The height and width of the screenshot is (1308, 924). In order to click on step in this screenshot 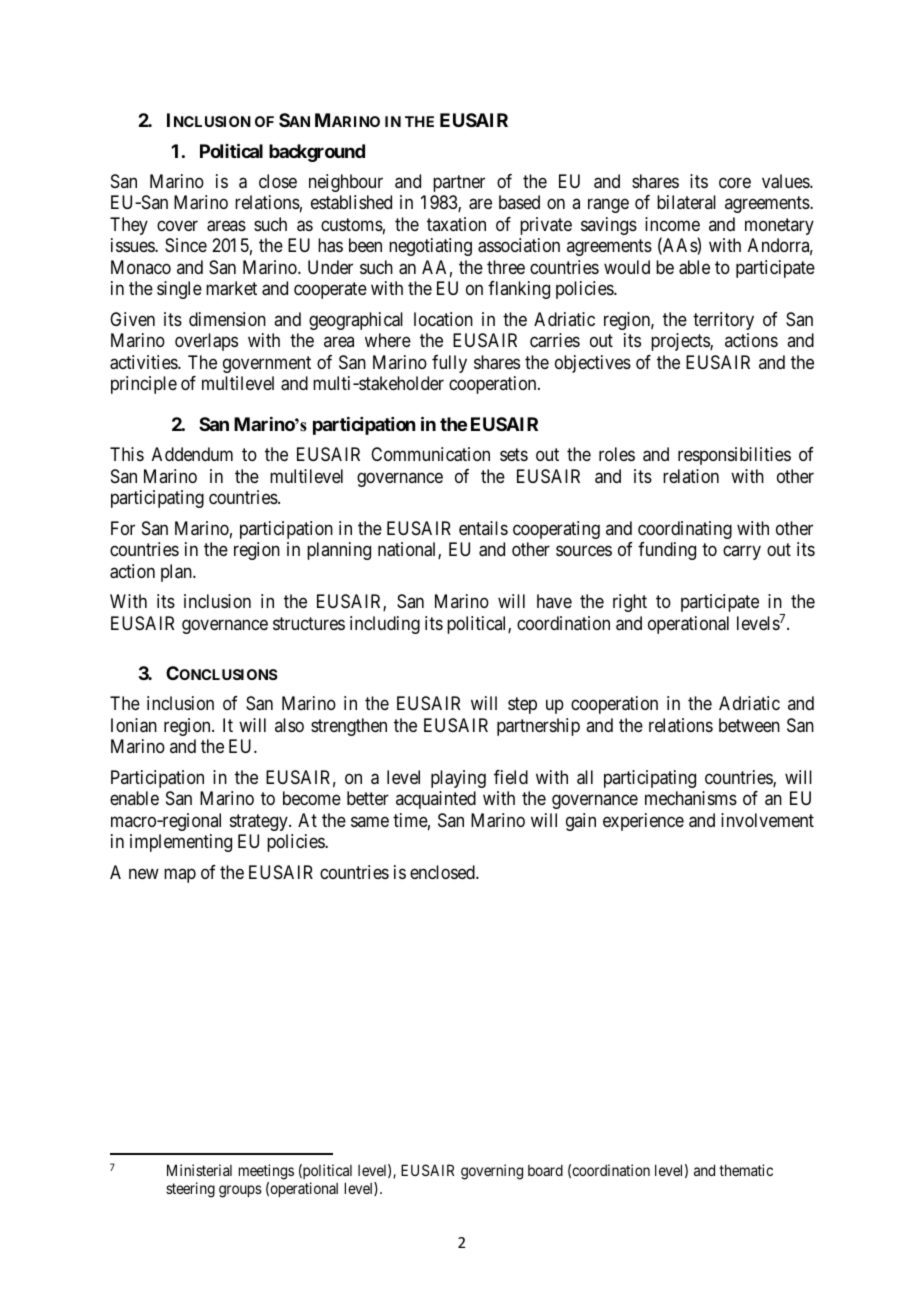, I will do `click(522, 705)`.
